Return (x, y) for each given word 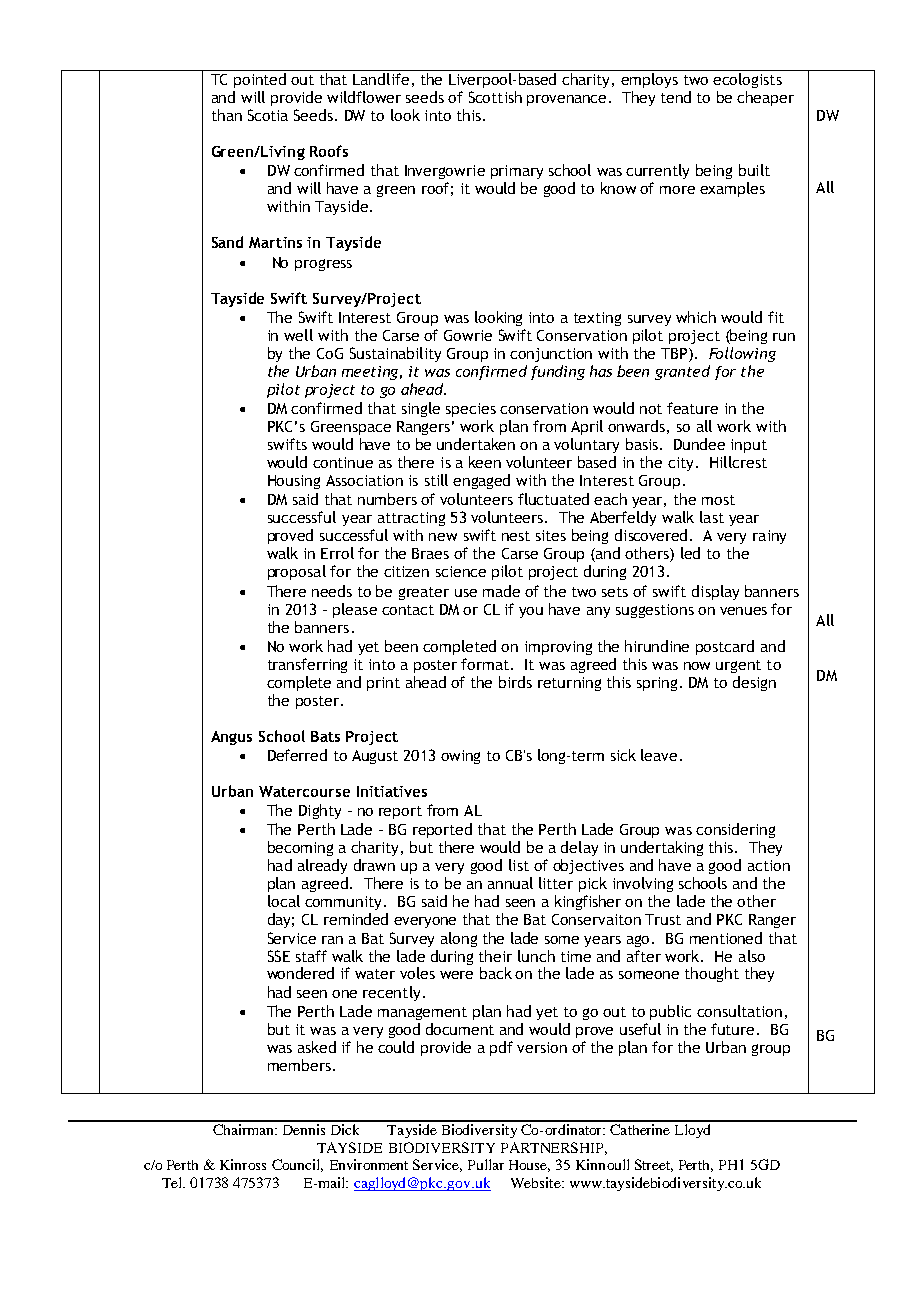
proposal (297, 572)
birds (515, 682)
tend (676, 97)
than (227, 115)
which (696, 317)
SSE (279, 956)
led (690, 553)
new (443, 537)
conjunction (551, 355)
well (298, 335)
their (495, 956)
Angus (231, 738)
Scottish (495, 97)
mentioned (726, 938)
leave (659, 755)
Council (297, 1165)
